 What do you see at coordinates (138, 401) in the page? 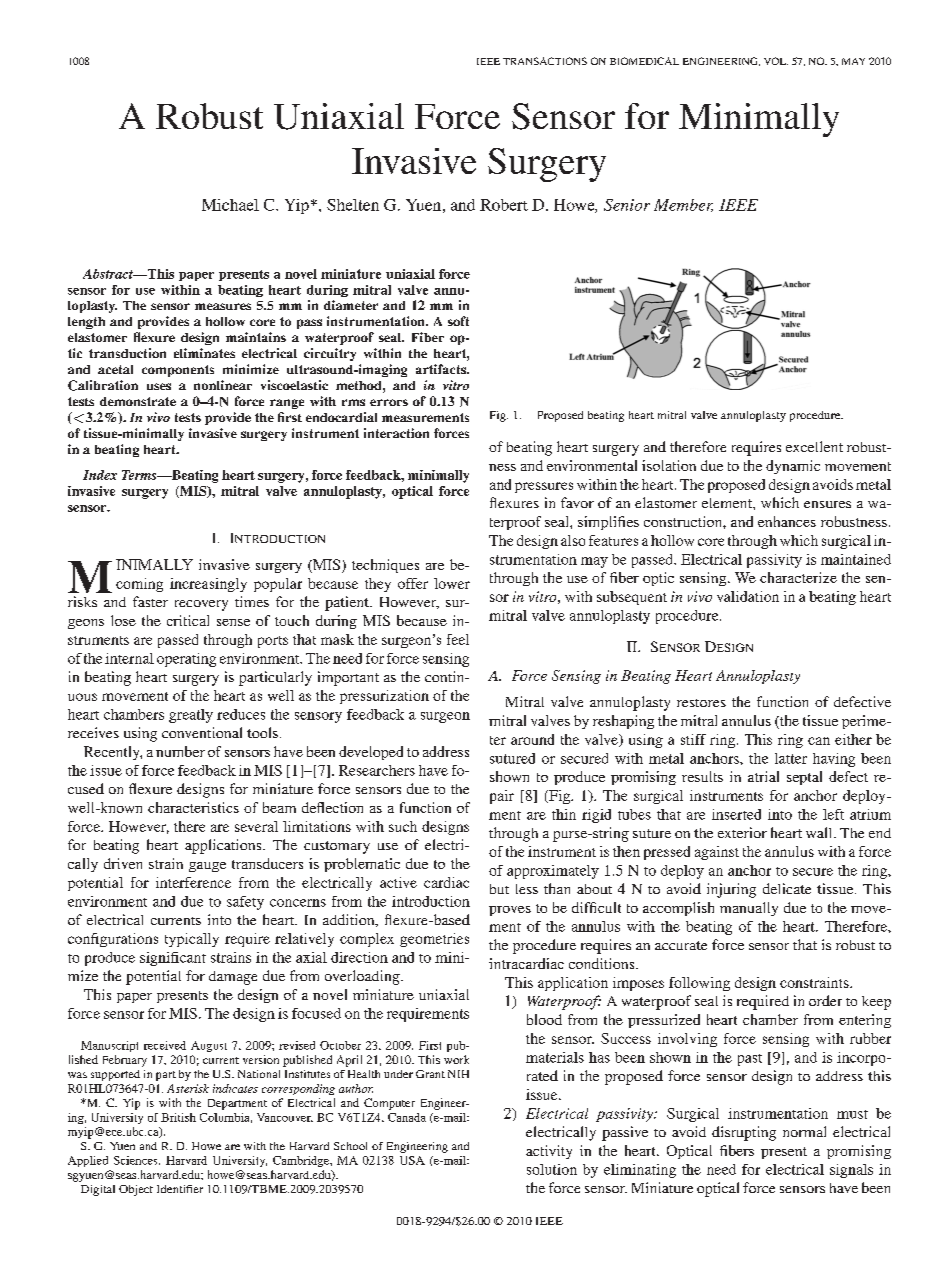
I see `demonstrate` at bounding box center [138, 401].
